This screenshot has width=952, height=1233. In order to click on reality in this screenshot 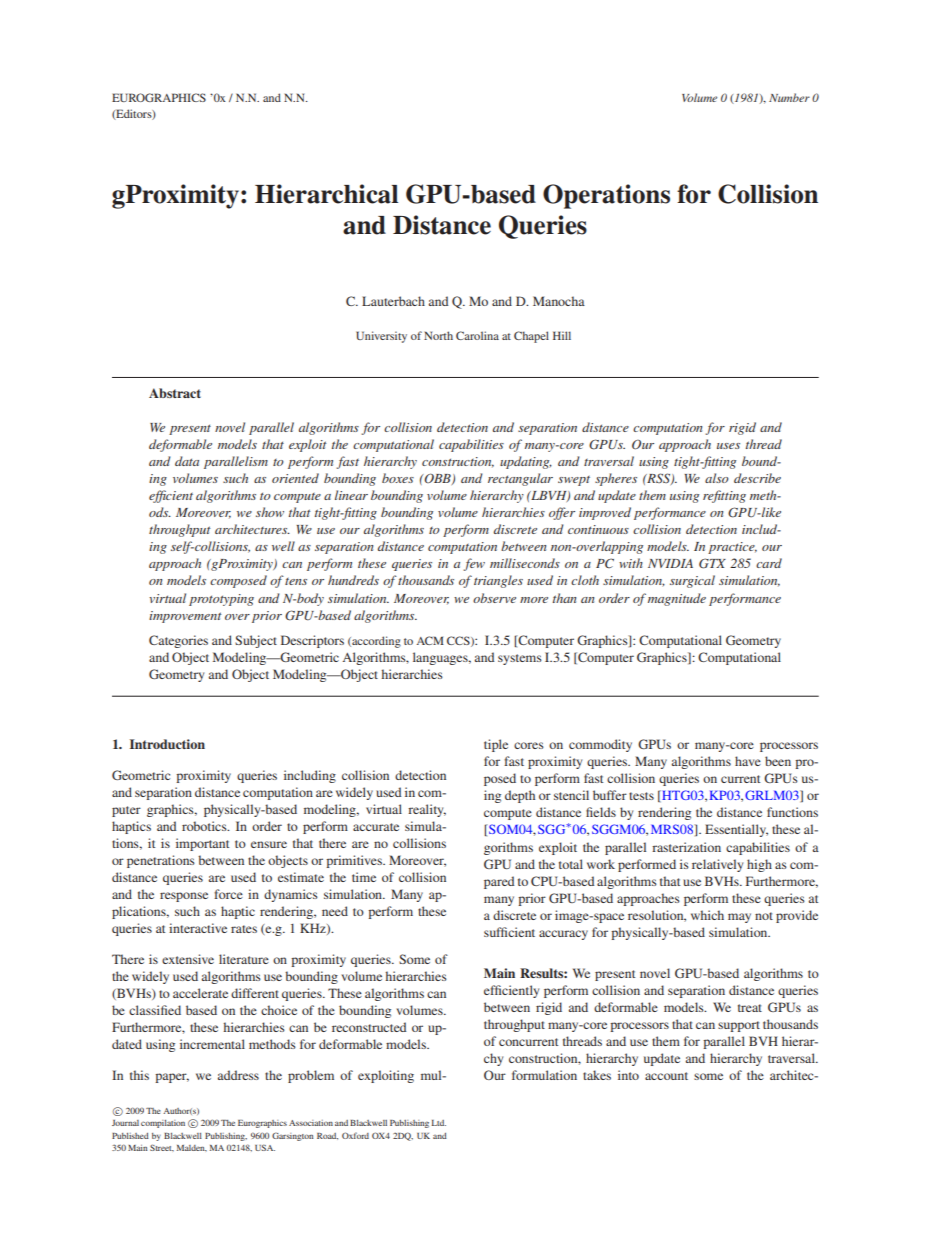, I will do `click(427, 810)`.
